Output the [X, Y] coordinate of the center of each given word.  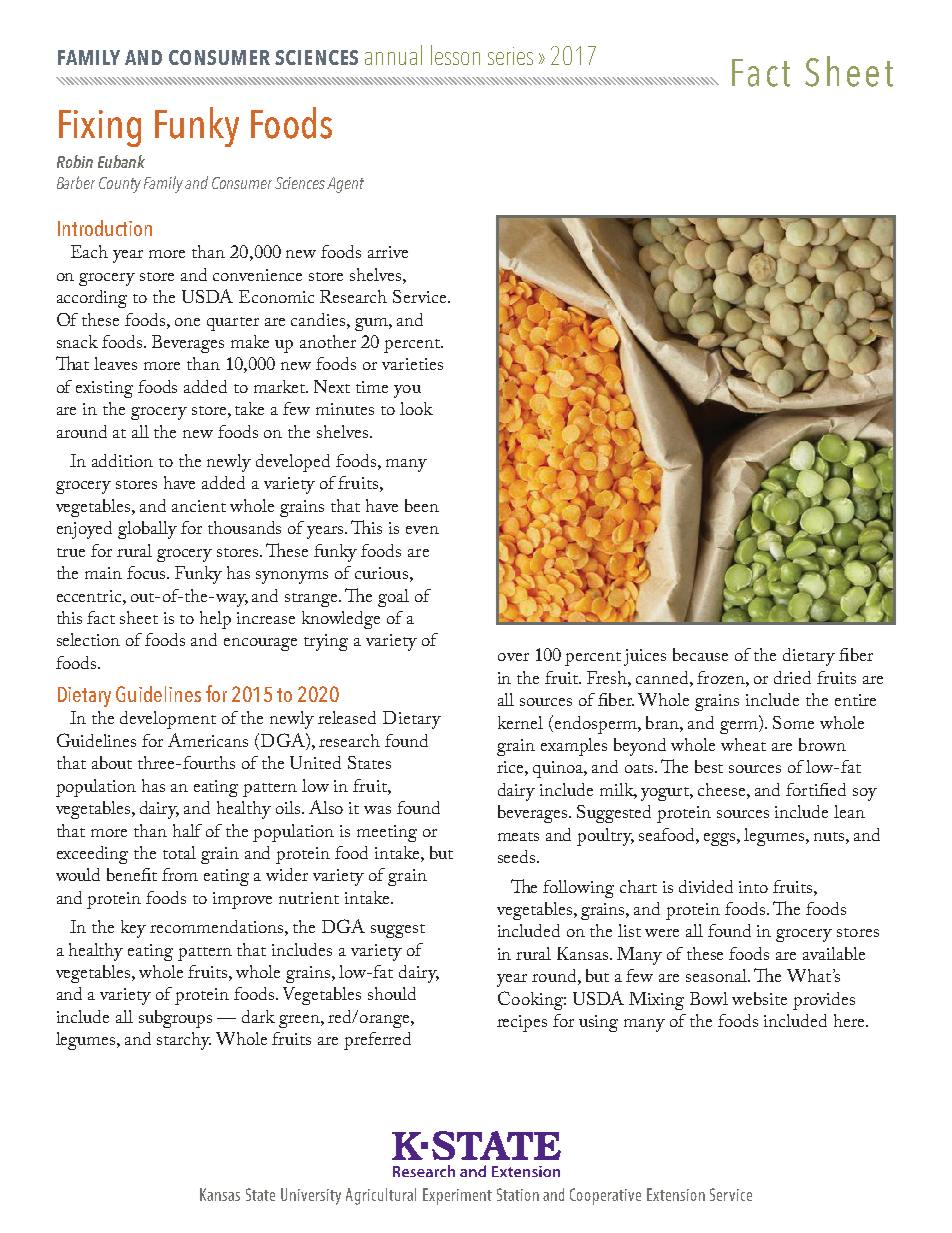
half [187, 830]
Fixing [100, 128]
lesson [455, 55]
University [311, 1196]
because [700, 654]
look [416, 408]
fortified [816, 789]
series [510, 56]
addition [122, 460]
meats [518, 836]
